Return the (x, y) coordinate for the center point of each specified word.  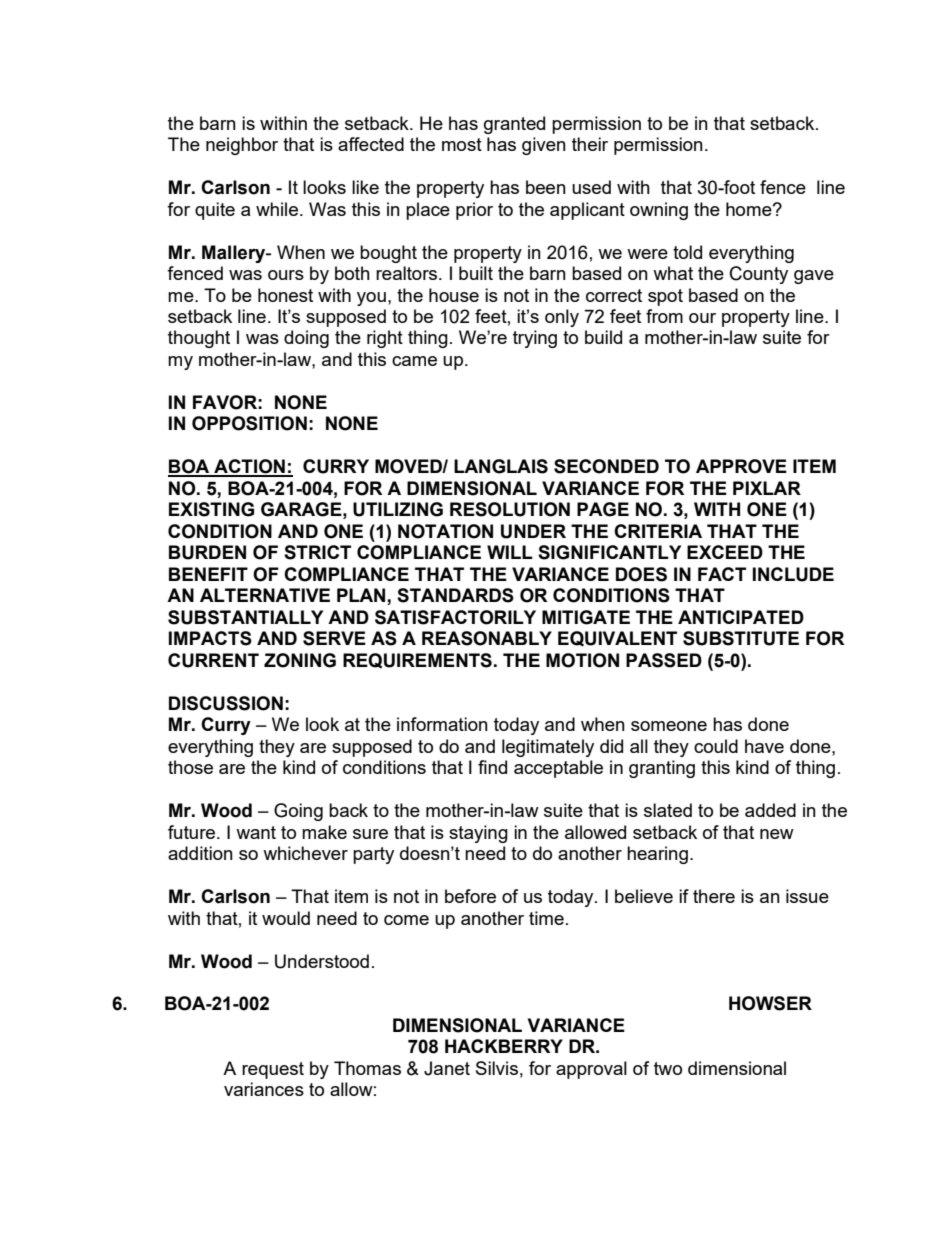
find (492, 767)
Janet (447, 1068)
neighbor (242, 146)
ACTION (249, 467)
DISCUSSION (226, 703)
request (273, 1070)
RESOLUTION (510, 509)
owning (659, 211)
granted (514, 125)
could (716, 746)
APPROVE (741, 466)
